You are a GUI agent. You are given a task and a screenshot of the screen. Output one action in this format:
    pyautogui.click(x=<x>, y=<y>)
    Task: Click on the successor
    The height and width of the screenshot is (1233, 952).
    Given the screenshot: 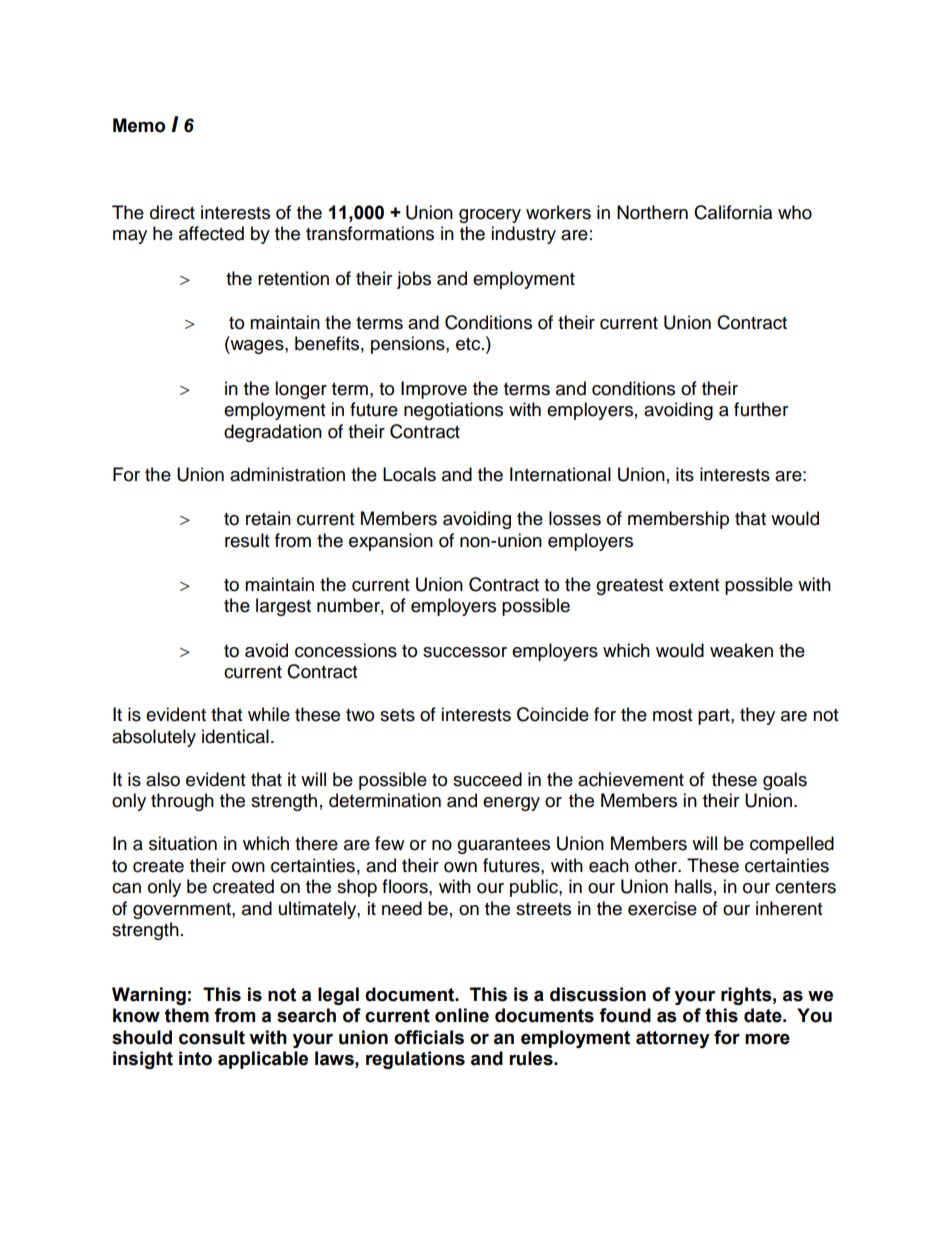 What is the action you would take?
    pyautogui.click(x=465, y=652)
